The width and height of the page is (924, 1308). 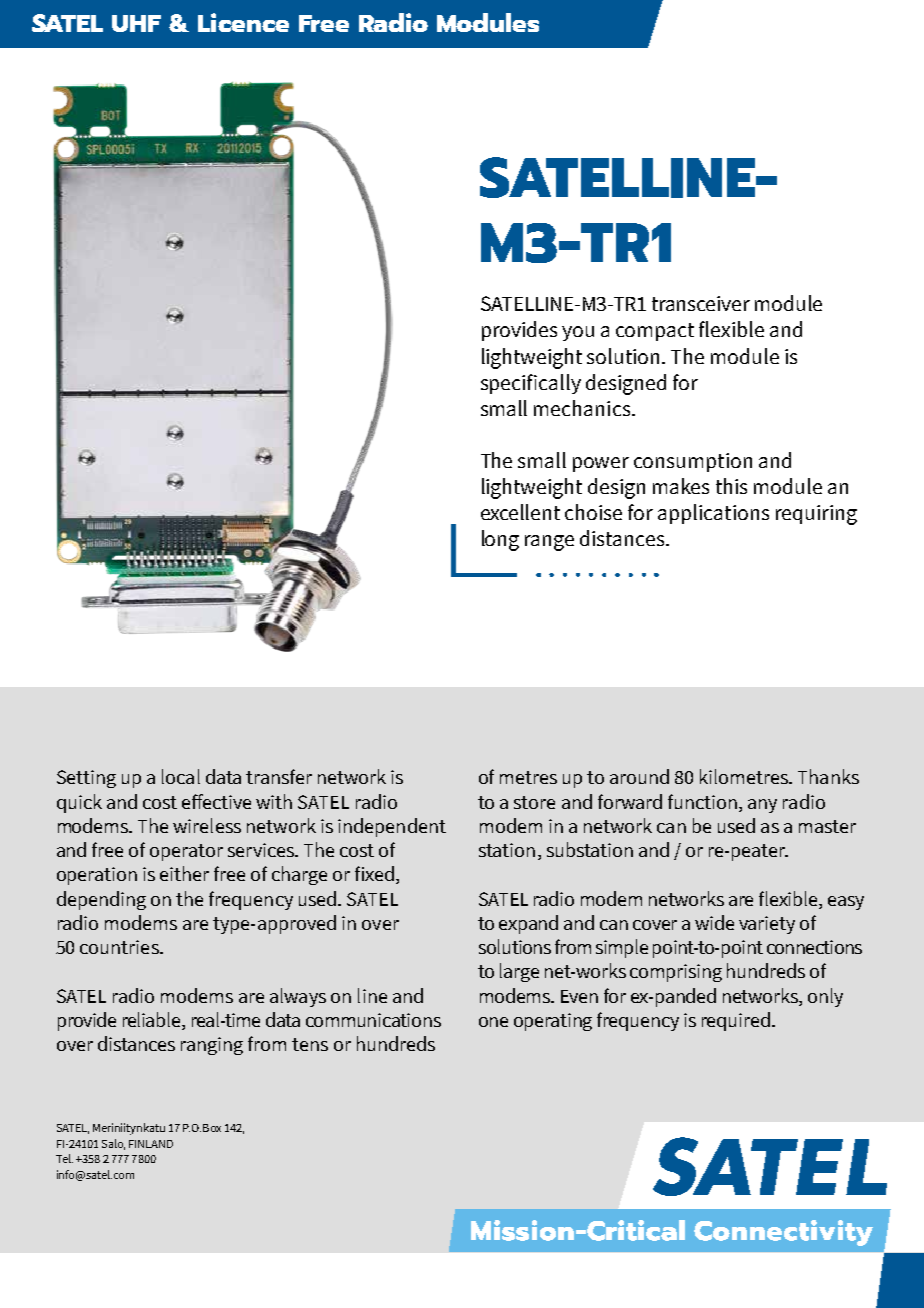 I want to click on applications, so click(x=713, y=514).
